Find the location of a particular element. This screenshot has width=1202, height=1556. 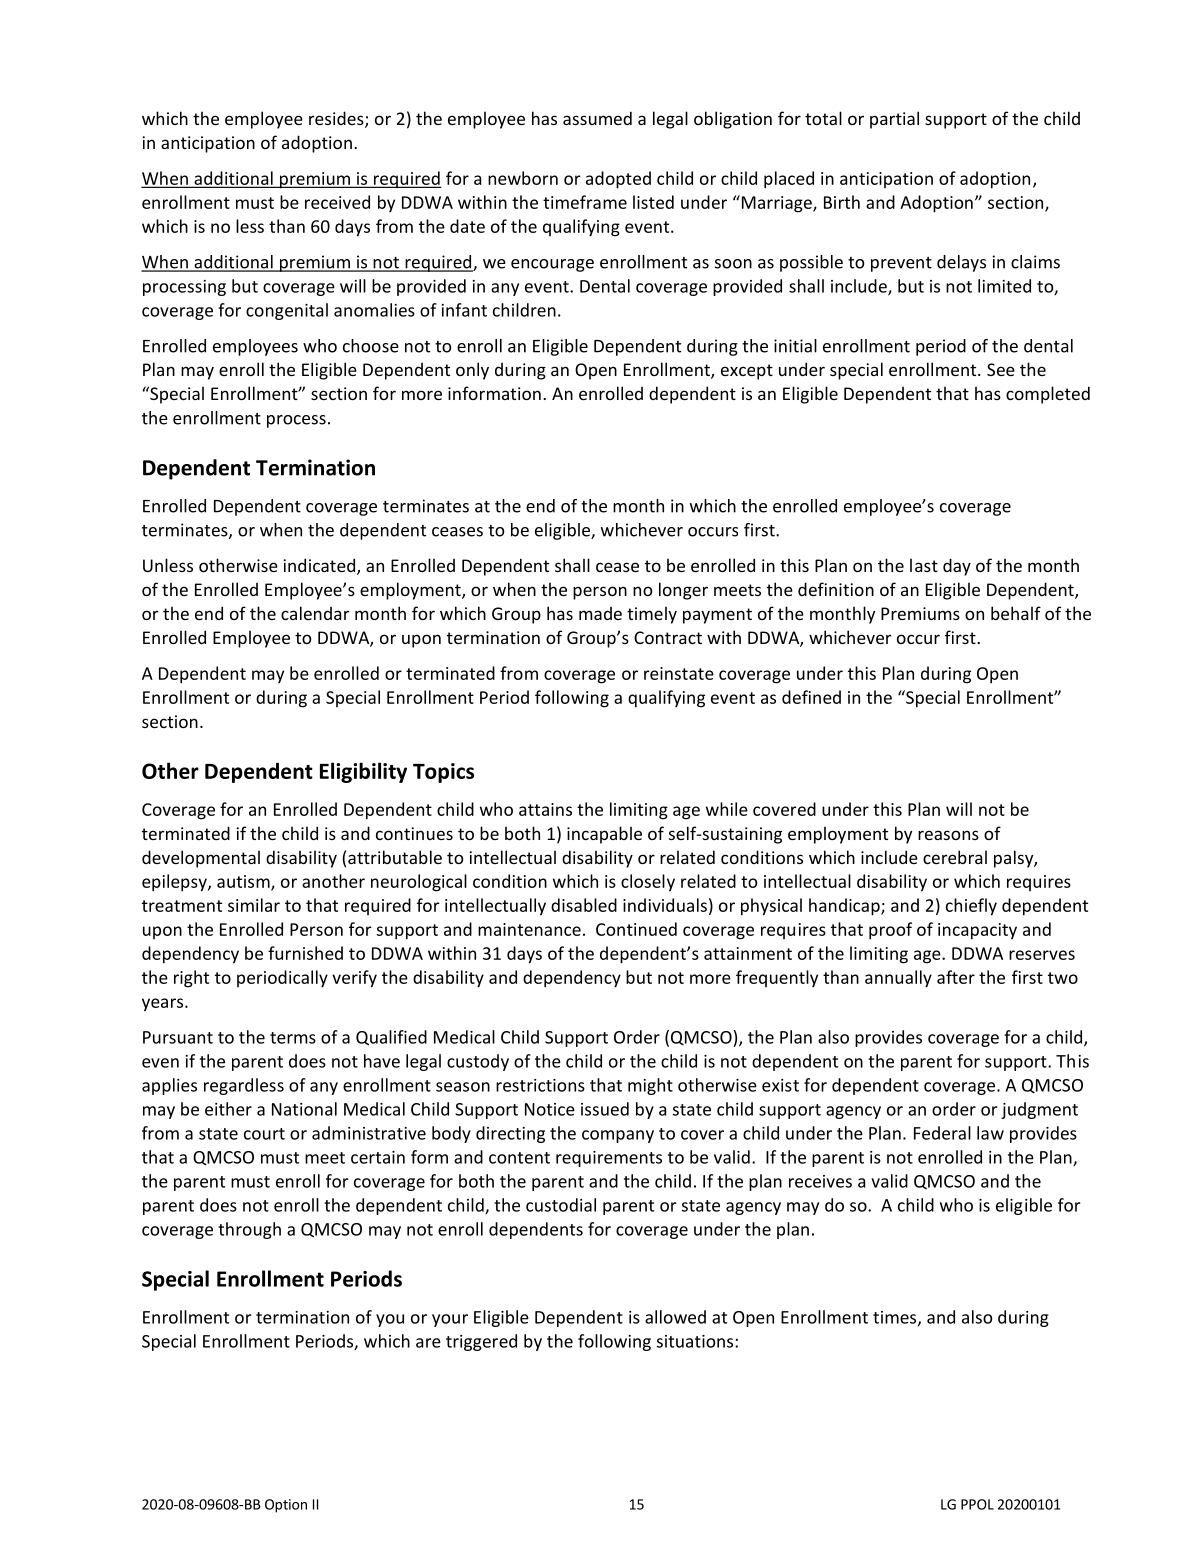

allowed is located at coordinates (675, 1317).
